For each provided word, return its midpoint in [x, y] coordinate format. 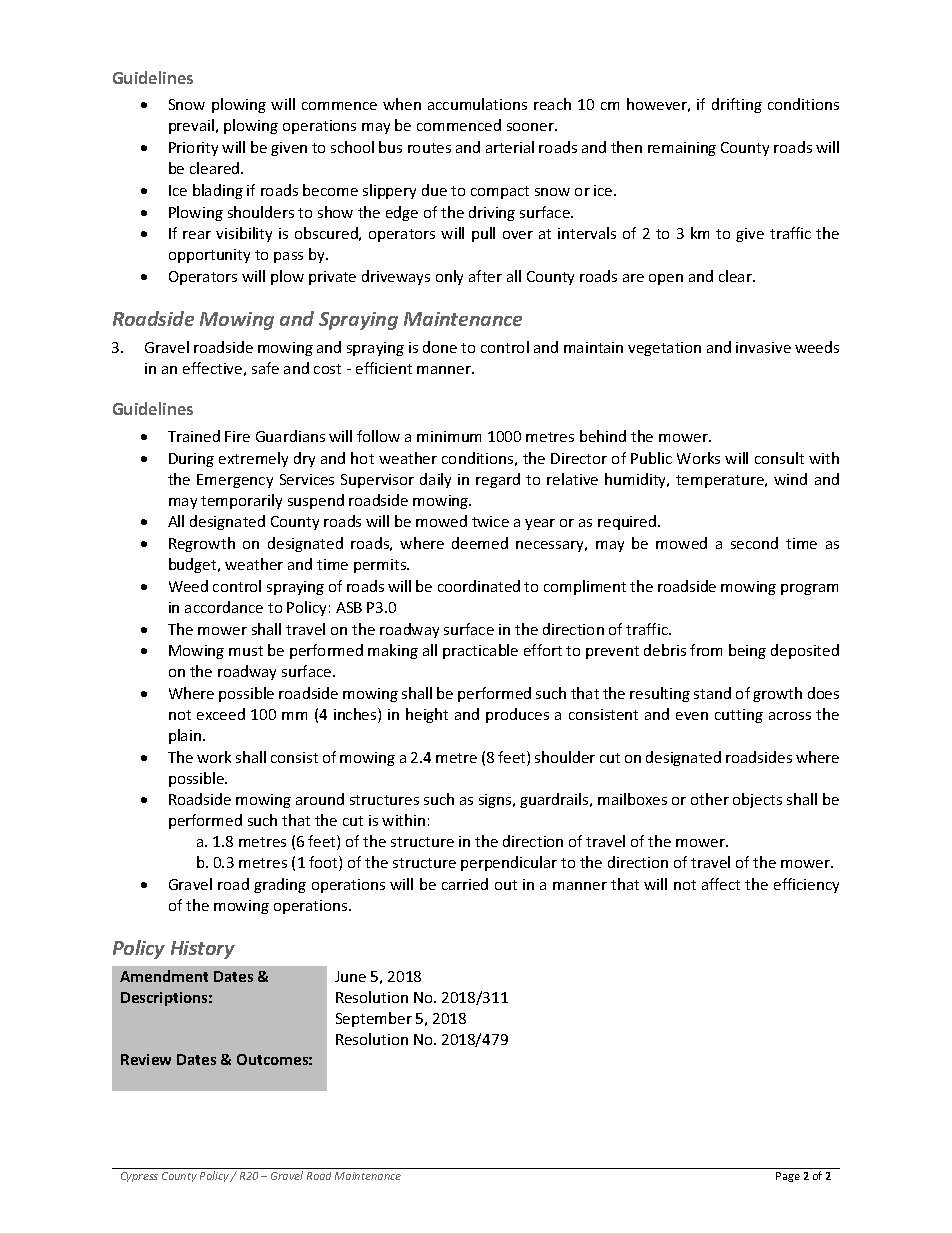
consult [779, 458]
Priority [193, 149]
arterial [510, 147]
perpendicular [509, 863]
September [374, 1019]
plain [185, 736]
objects [757, 800]
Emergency [235, 481]
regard [498, 480]
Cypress [139, 1177]
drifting [737, 105]
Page [788, 1177]
